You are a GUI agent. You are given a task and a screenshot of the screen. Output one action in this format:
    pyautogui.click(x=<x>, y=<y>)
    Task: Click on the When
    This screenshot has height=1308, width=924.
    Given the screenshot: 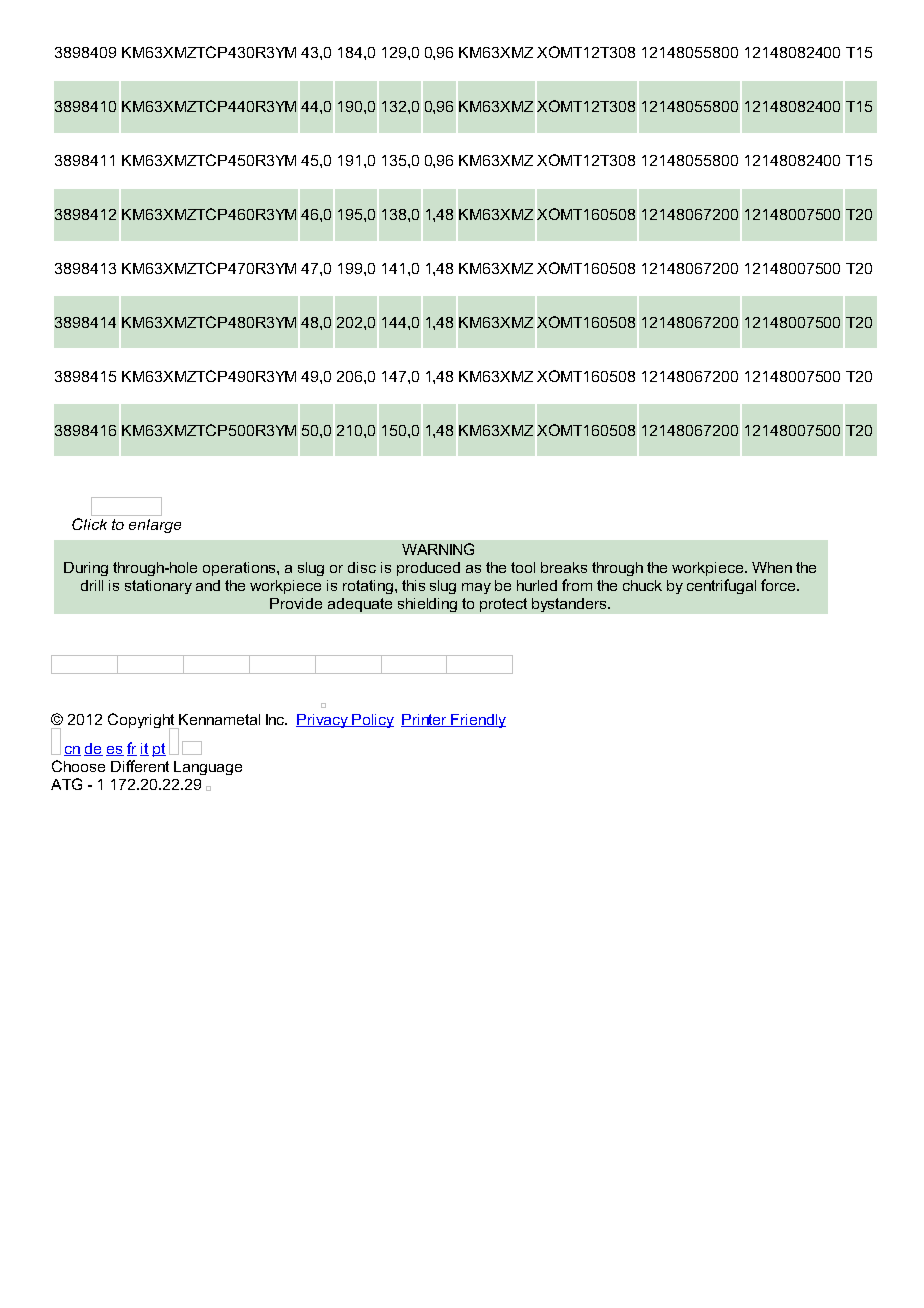 What is the action you would take?
    pyautogui.click(x=772, y=567)
